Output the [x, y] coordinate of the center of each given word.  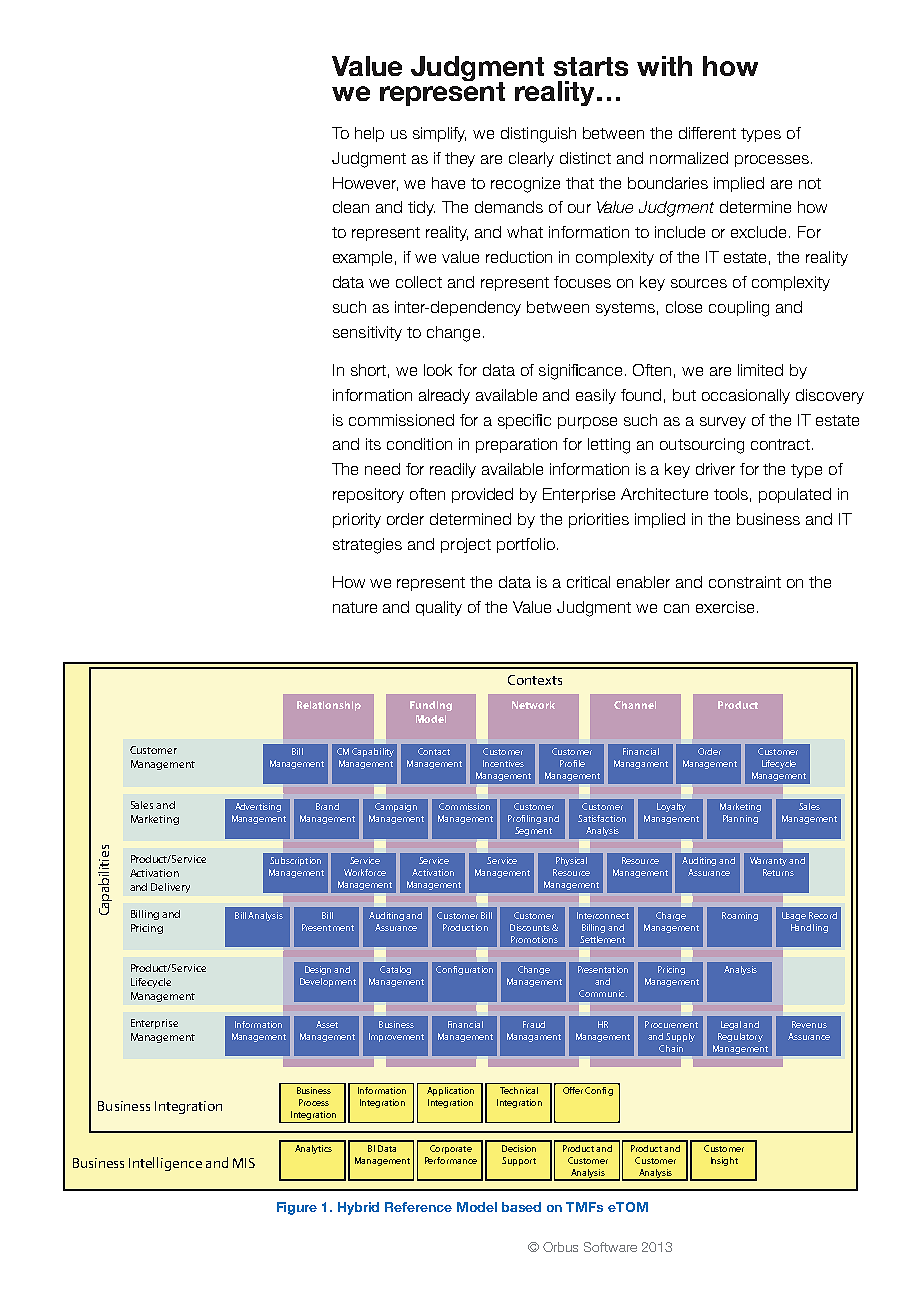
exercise [725, 607]
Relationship [329, 706]
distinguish [538, 135]
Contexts [535, 680]
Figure [297, 1208]
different [707, 133]
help [369, 134]
